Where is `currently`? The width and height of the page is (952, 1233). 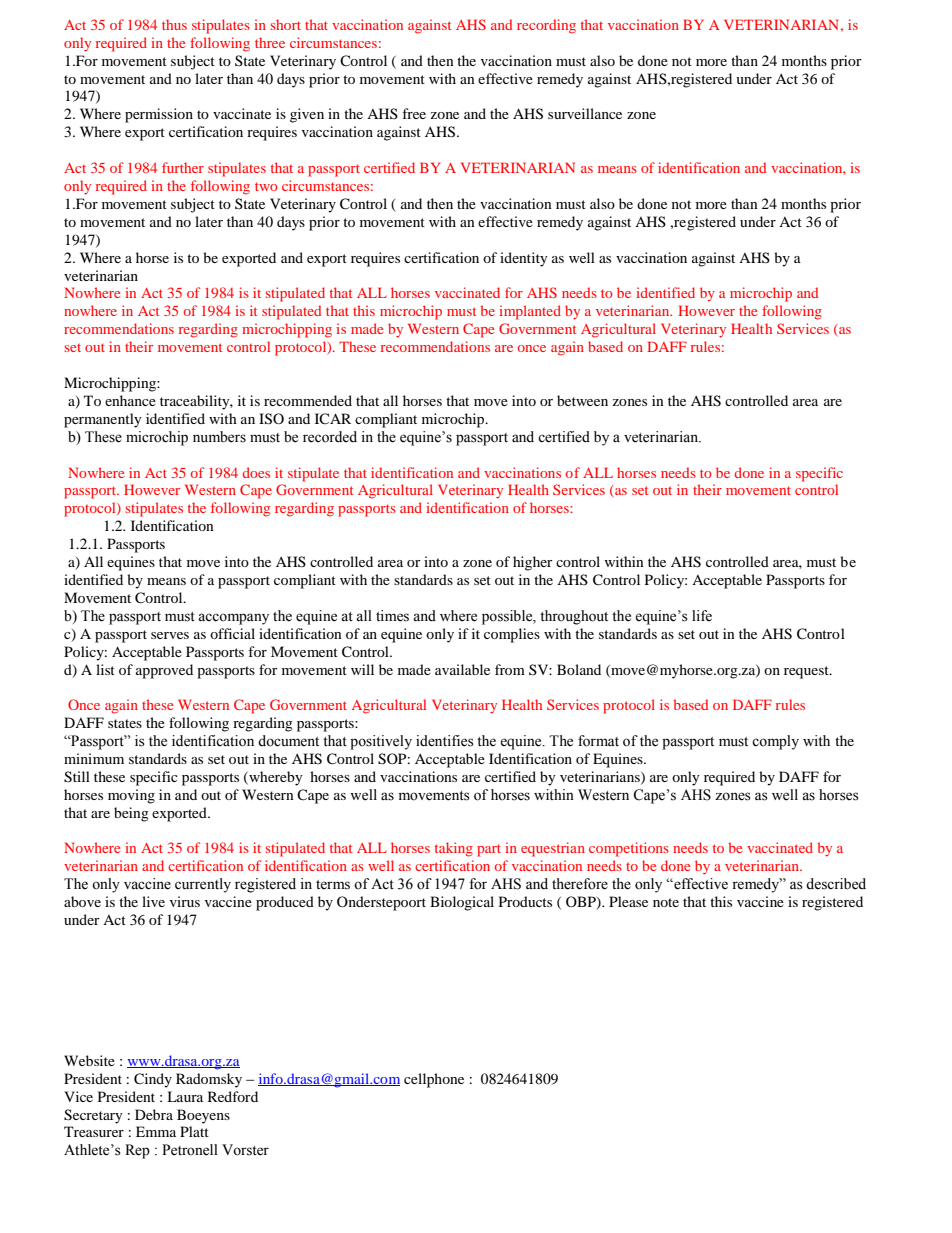 currently is located at coordinates (203, 885).
